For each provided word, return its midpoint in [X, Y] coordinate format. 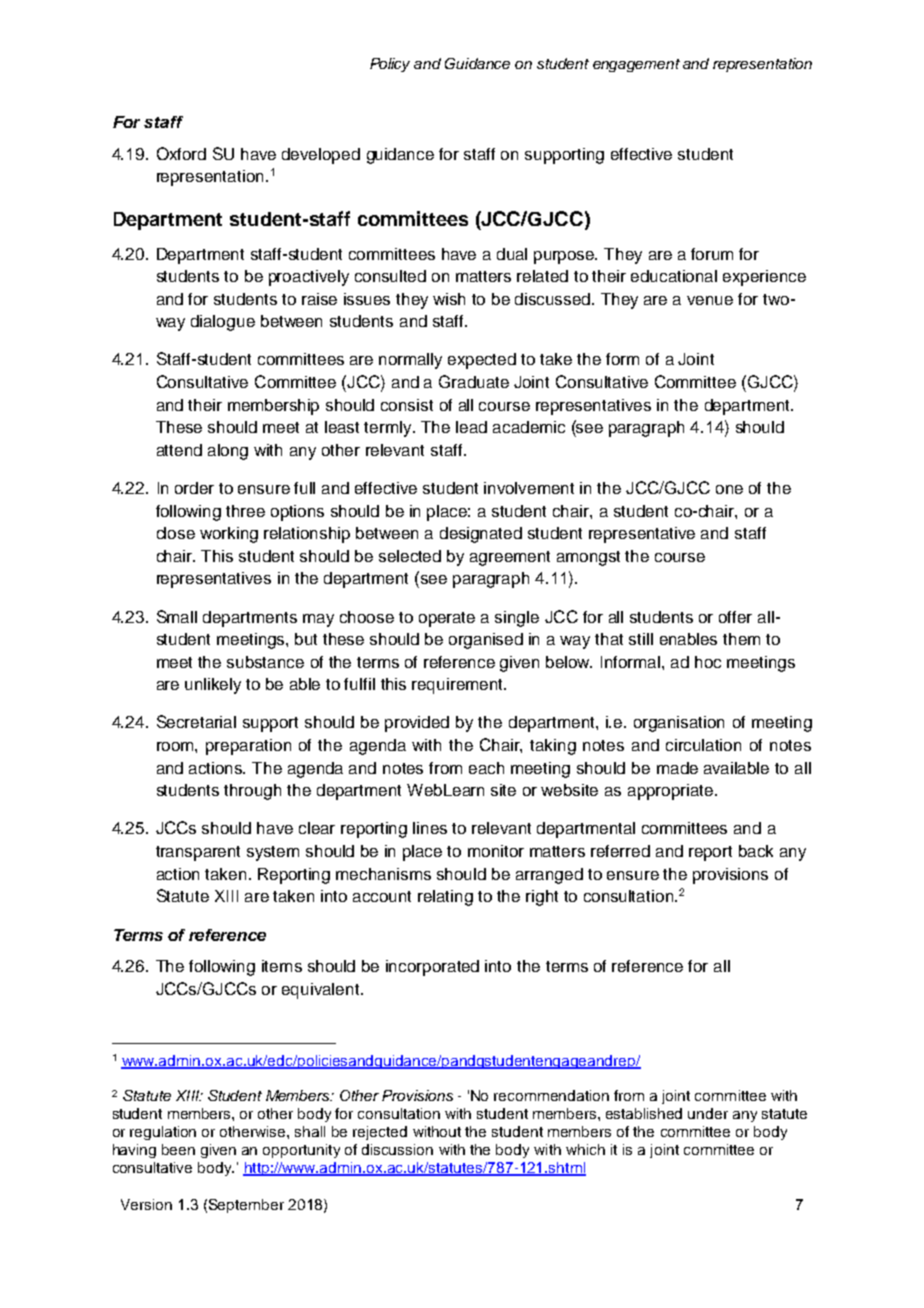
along [228, 452]
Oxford [181, 153]
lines [430, 828]
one [729, 489]
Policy [390, 65]
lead [471, 427]
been [178, 1149]
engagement [636, 65]
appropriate [672, 792]
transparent [198, 853]
